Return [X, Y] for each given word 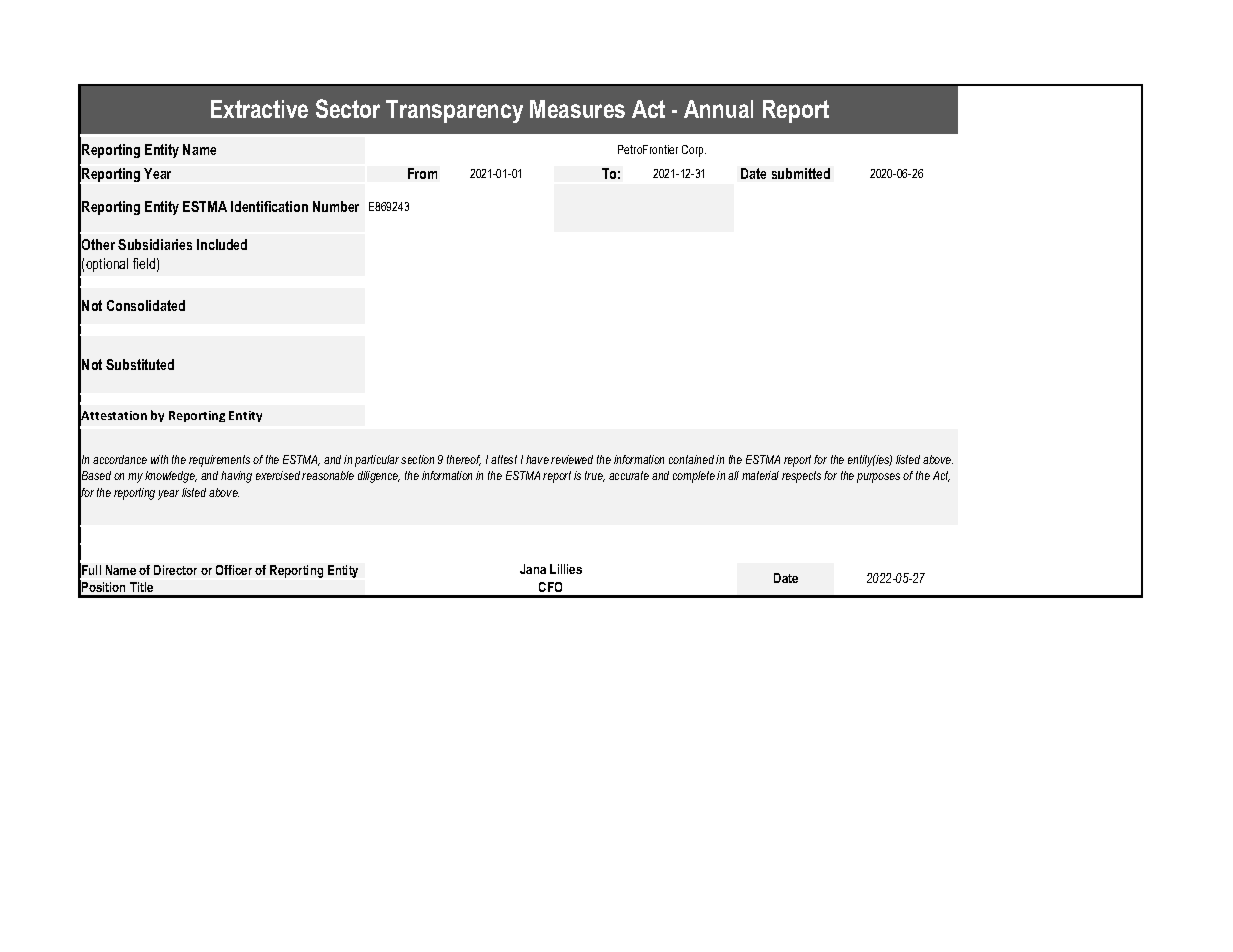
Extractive [259, 109]
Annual [718, 109]
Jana [533, 569]
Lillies [566, 569]
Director [175, 570]
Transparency [454, 111]
